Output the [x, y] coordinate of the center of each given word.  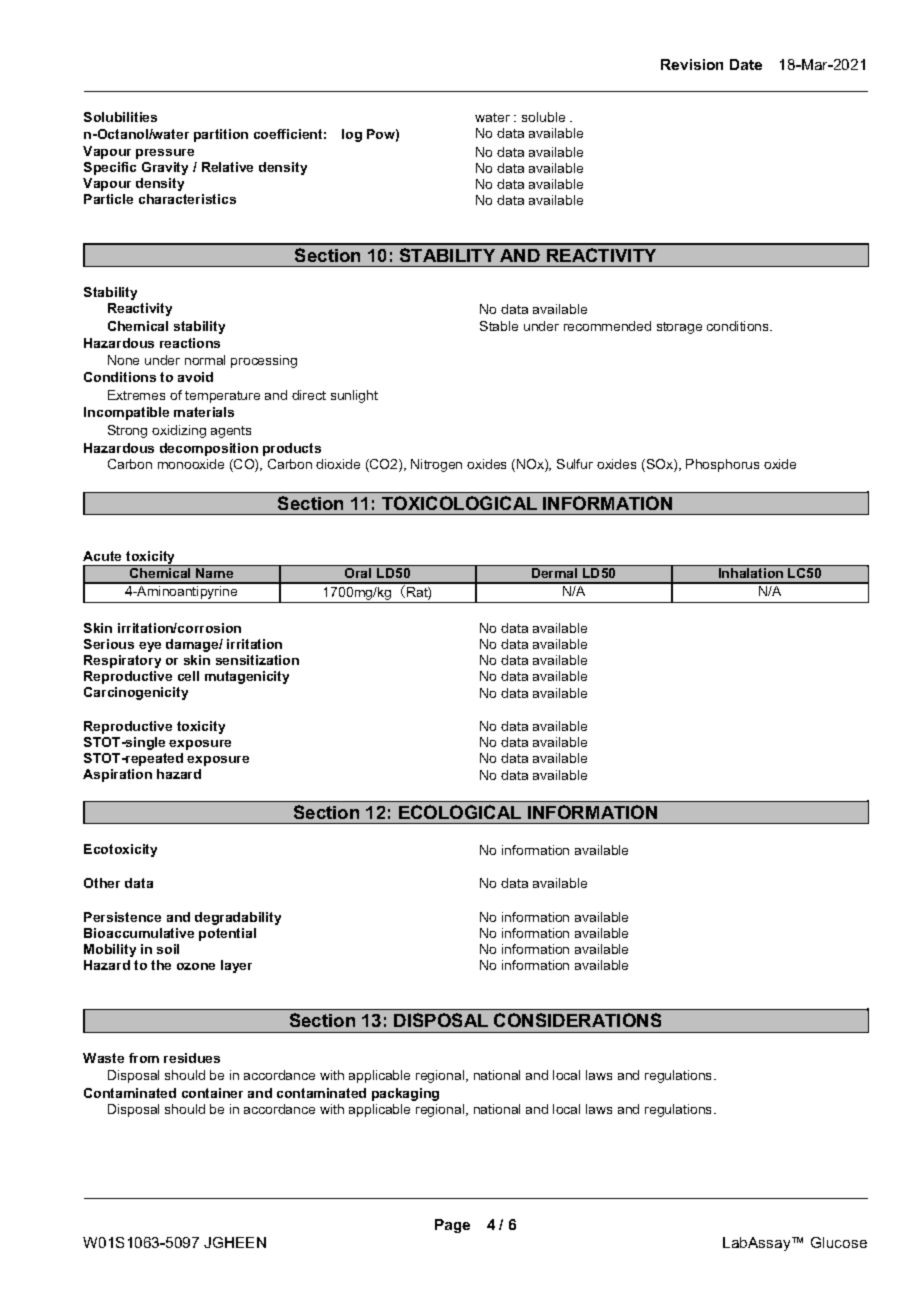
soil [168, 949]
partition [221, 135]
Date [746, 64]
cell [188, 676]
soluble [543, 117]
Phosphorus [722, 465]
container [212, 1093]
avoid [195, 377]
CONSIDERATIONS [577, 1020]
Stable [499, 326]
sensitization [257, 660]
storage [679, 328]
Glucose [839, 1242]
